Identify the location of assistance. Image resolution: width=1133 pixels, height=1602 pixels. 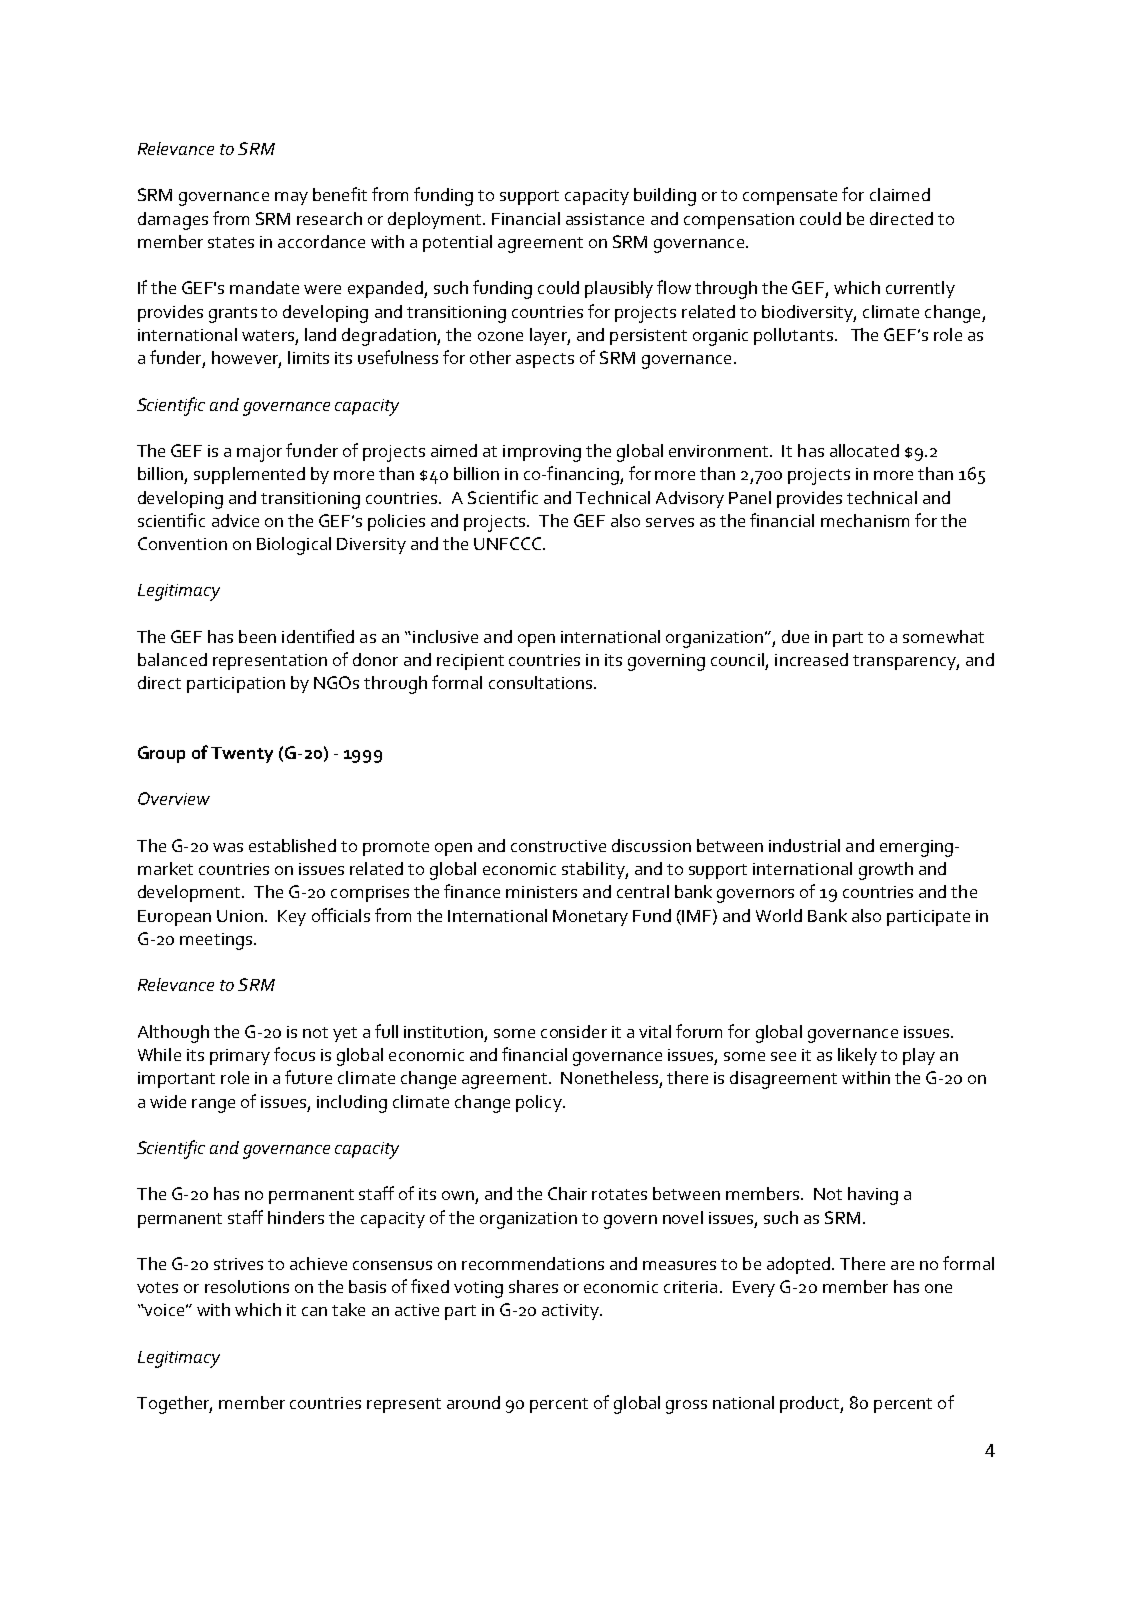
(605, 219).
